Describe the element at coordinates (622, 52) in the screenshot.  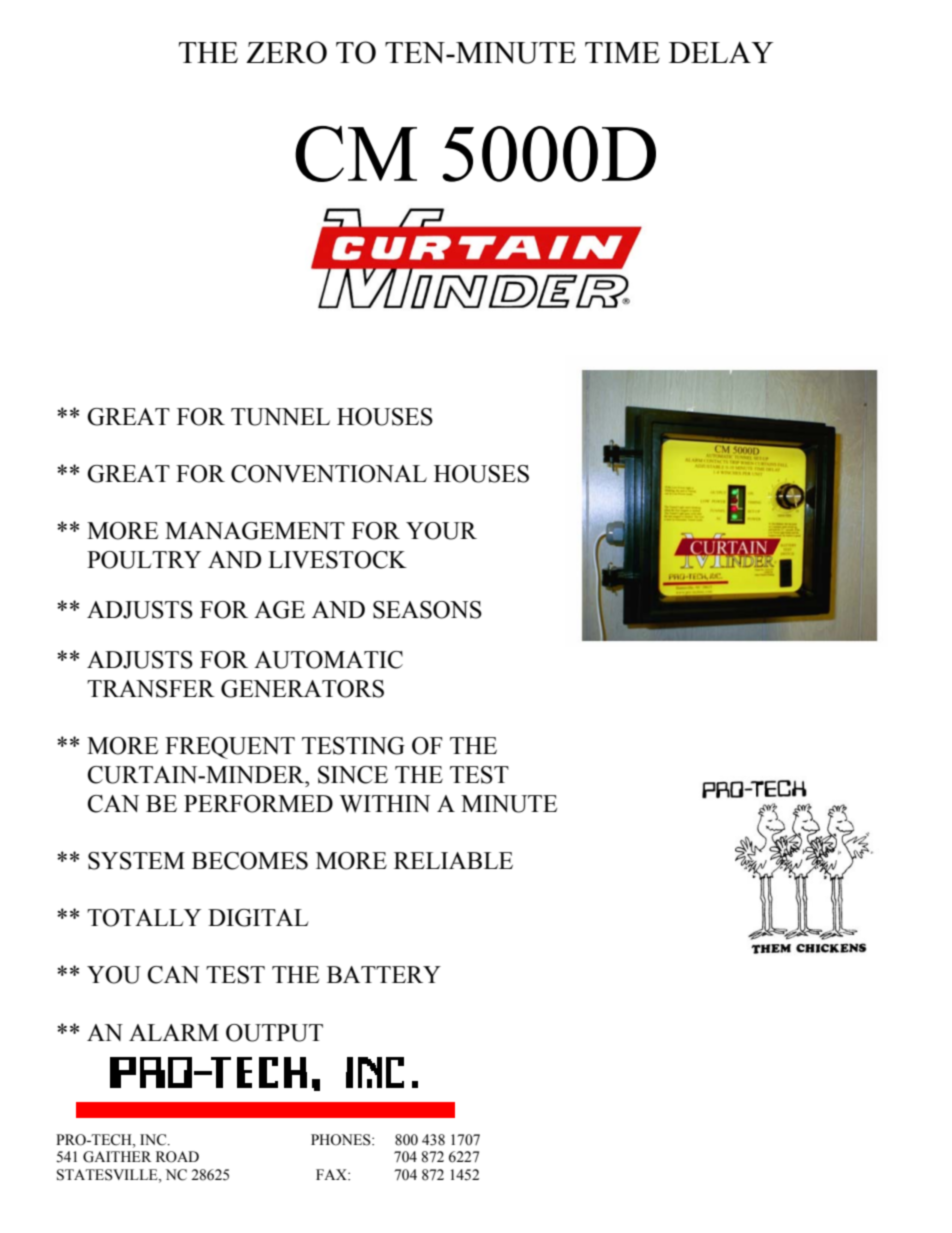
I see `TIME` at that location.
